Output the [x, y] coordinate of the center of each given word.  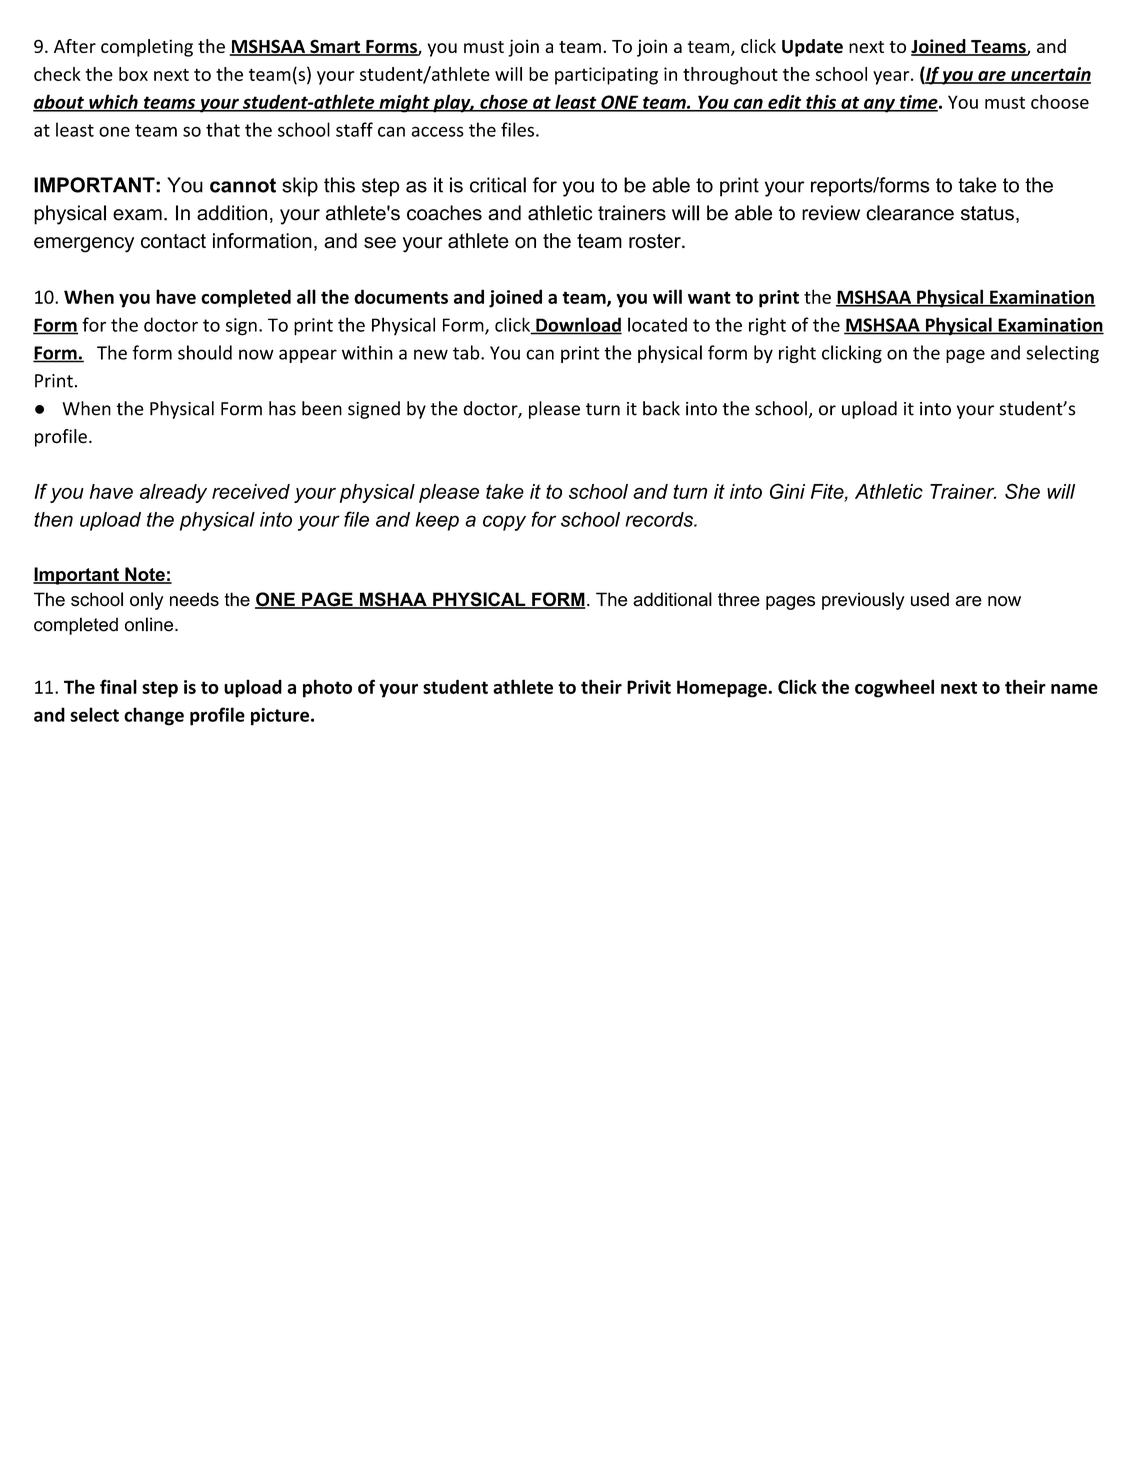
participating [606, 76]
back [661, 408]
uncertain [1050, 75]
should [205, 352]
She [1022, 491]
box [133, 74]
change [154, 716]
